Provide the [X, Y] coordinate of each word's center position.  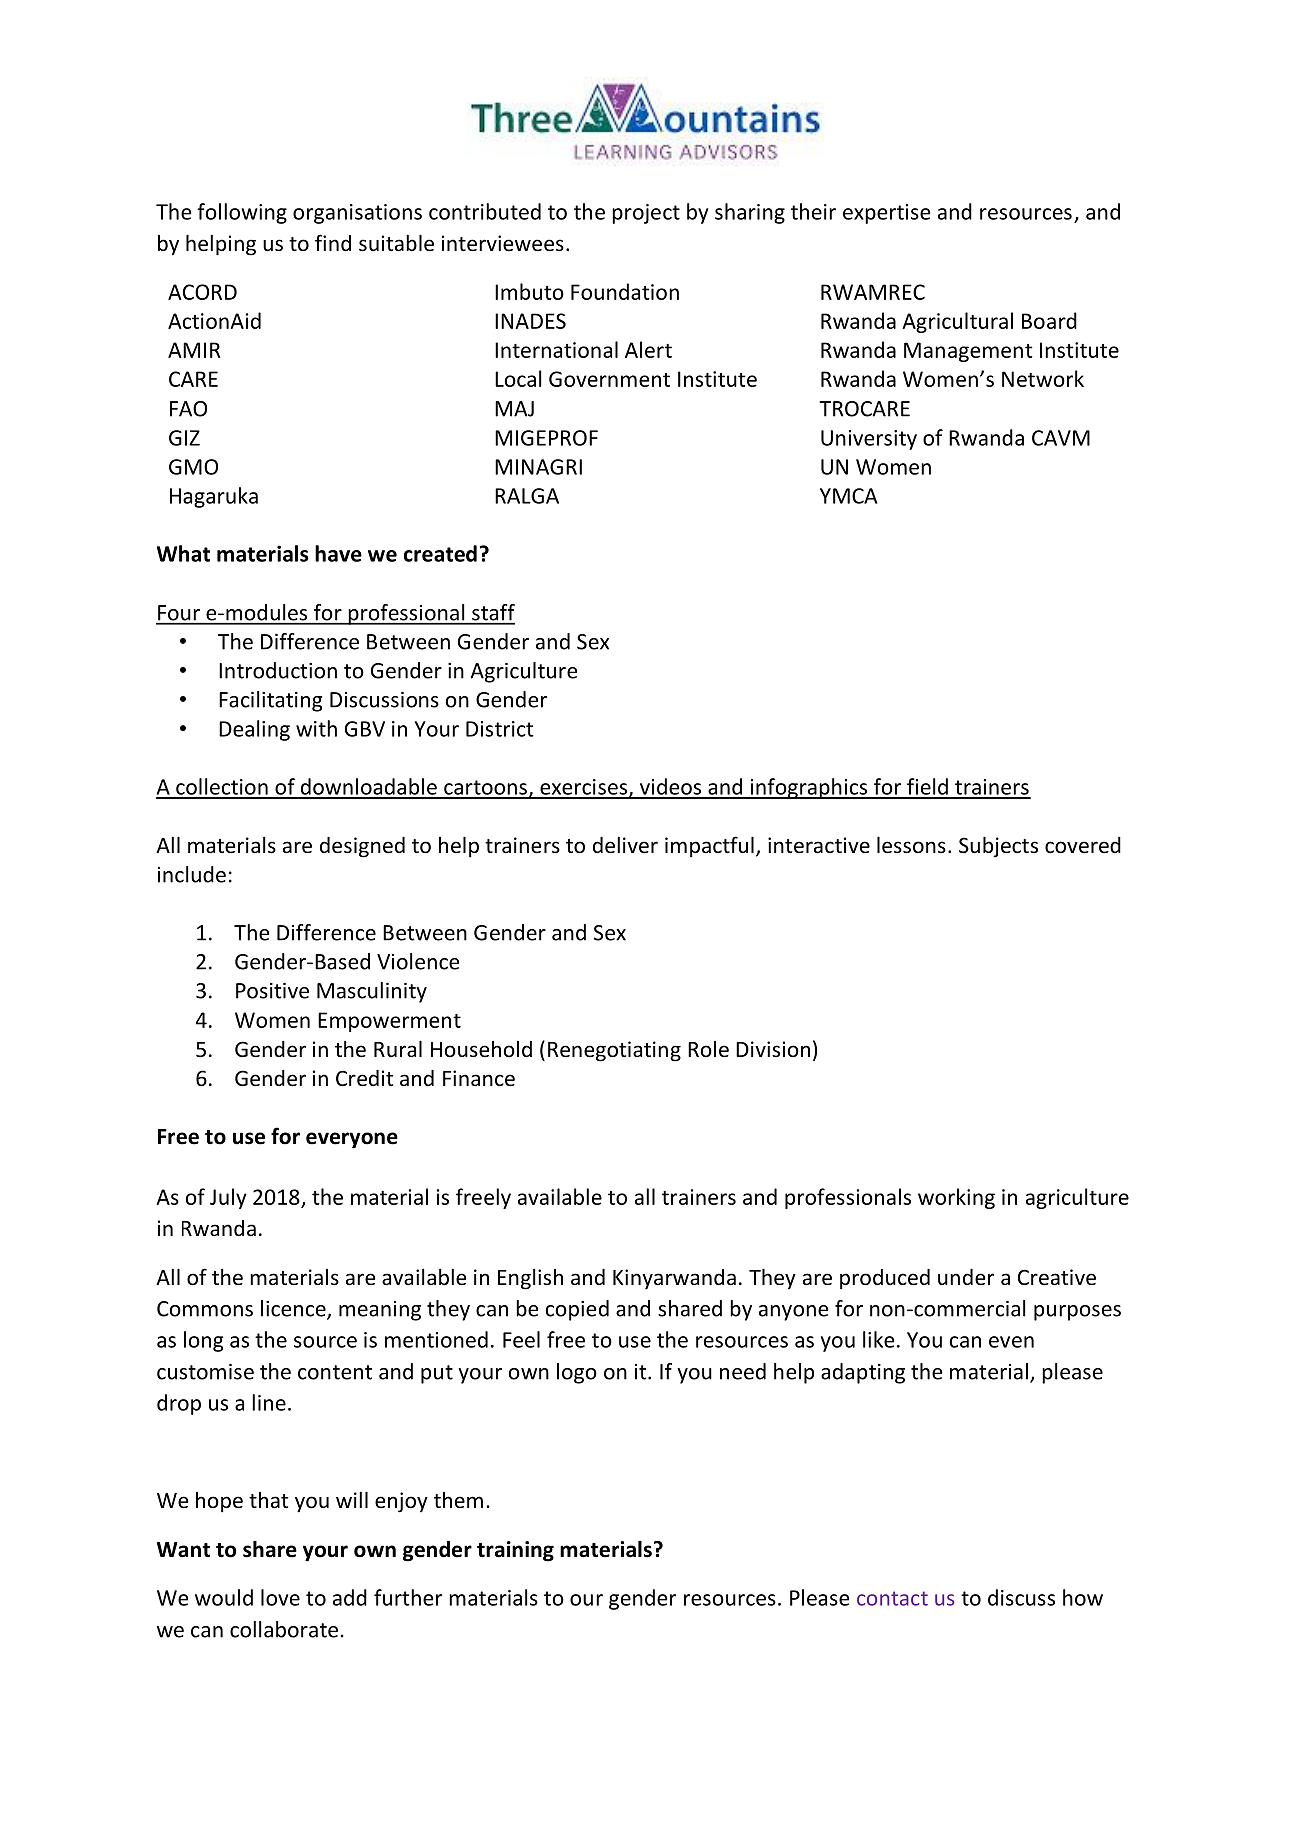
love [280, 1597]
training [515, 1551]
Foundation [625, 291]
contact [892, 1598]
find [333, 242]
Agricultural [957, 322]
